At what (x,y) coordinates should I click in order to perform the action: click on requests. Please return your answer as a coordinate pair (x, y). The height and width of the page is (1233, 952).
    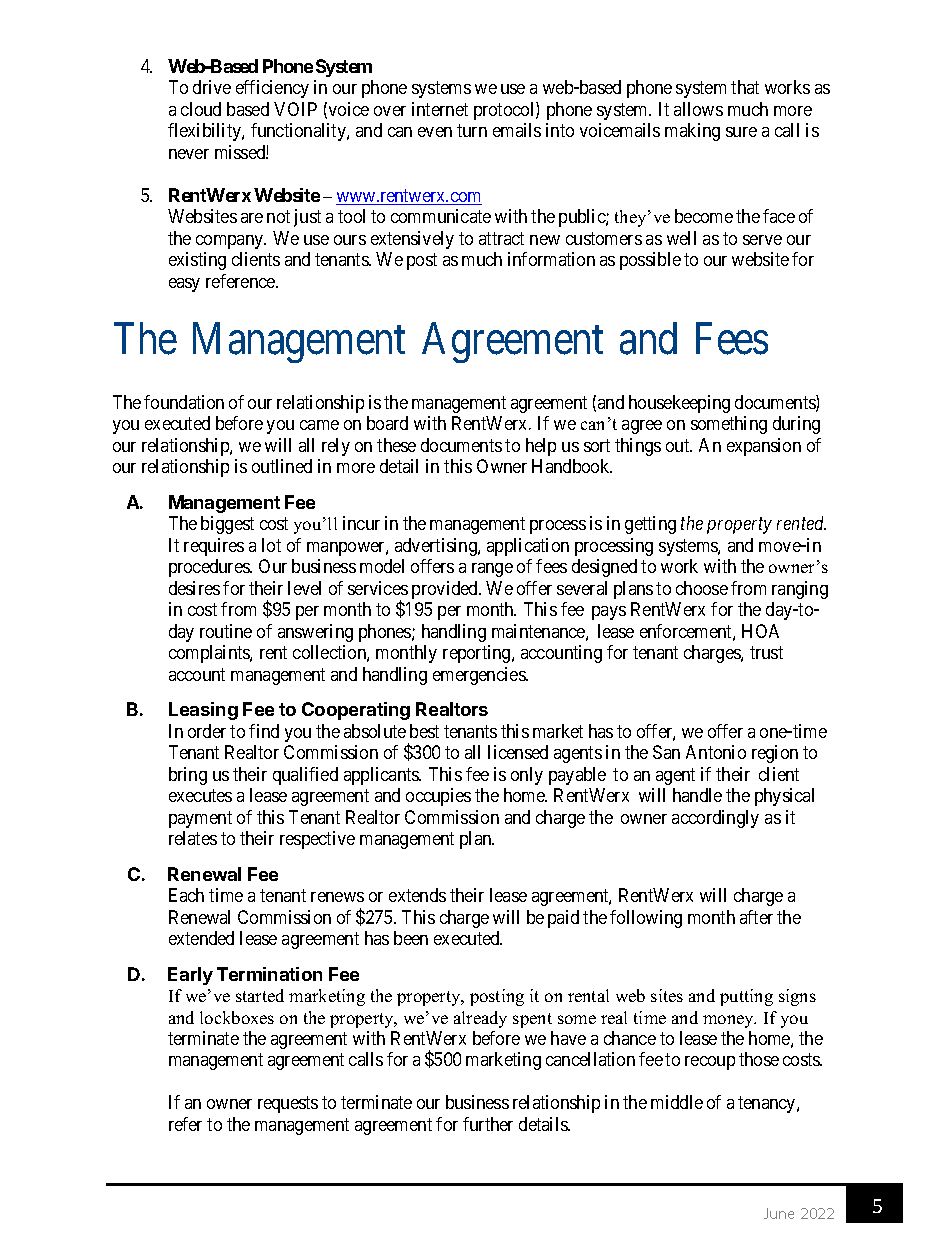
    Looking at the image, I should click on (288, 1104).
